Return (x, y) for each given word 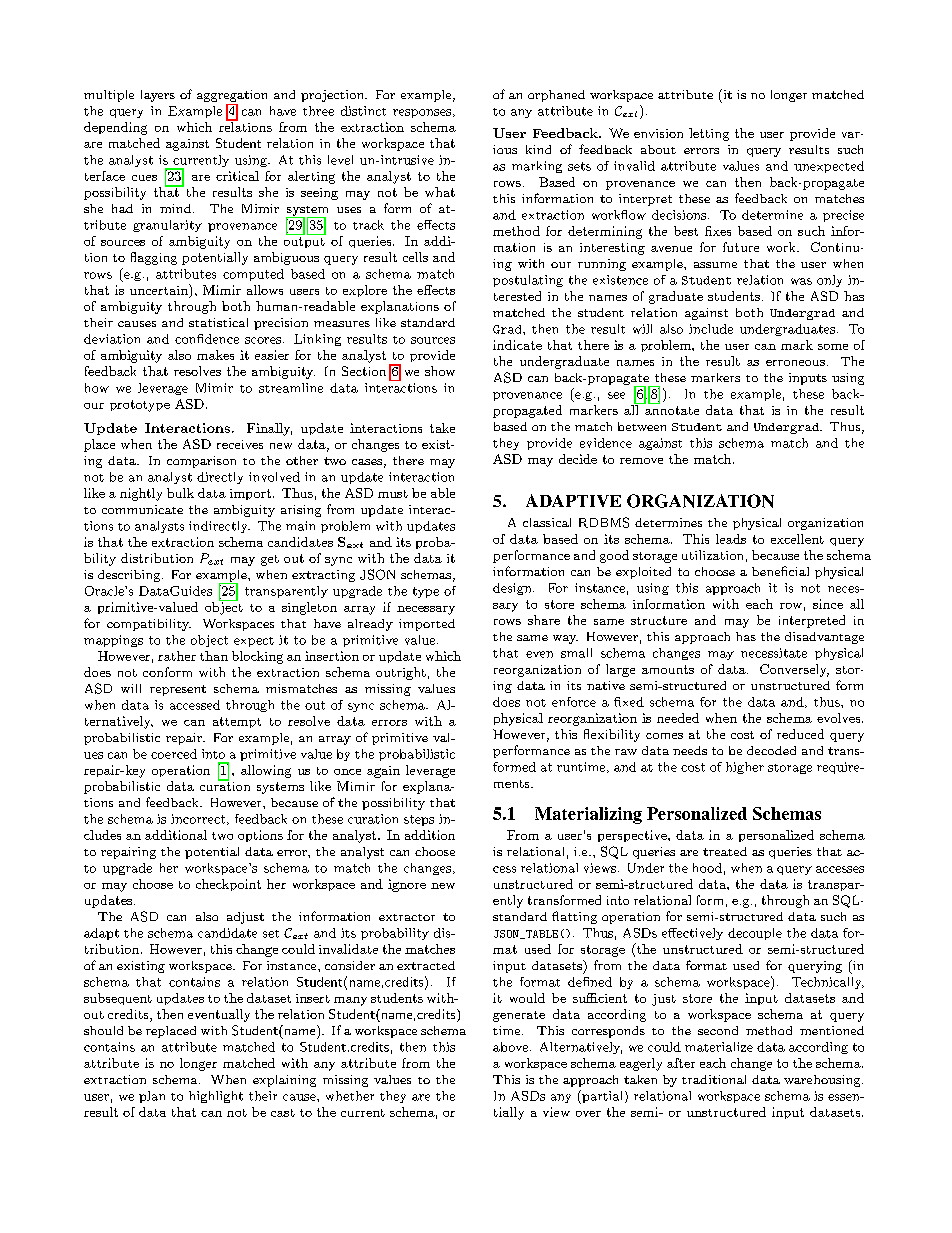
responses (422, 113)
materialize (719, 1047)
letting (709, 134)
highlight (216, 1097)
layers (158, 96)
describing (130, 576)
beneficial (780, 571)
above (512, 1047)
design (513, 589)
